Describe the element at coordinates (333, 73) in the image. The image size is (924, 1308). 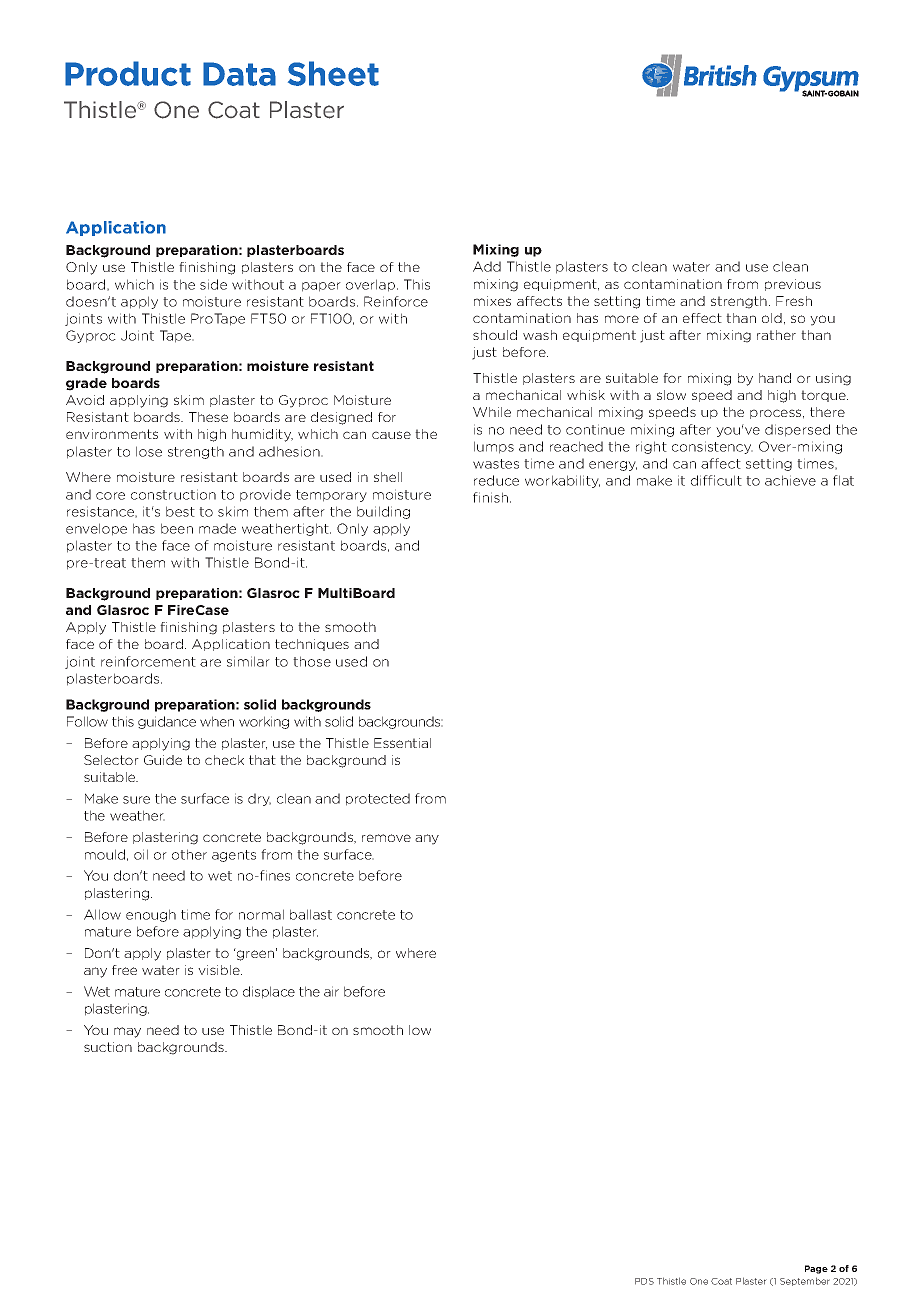
I see `Sheet` at that location.
